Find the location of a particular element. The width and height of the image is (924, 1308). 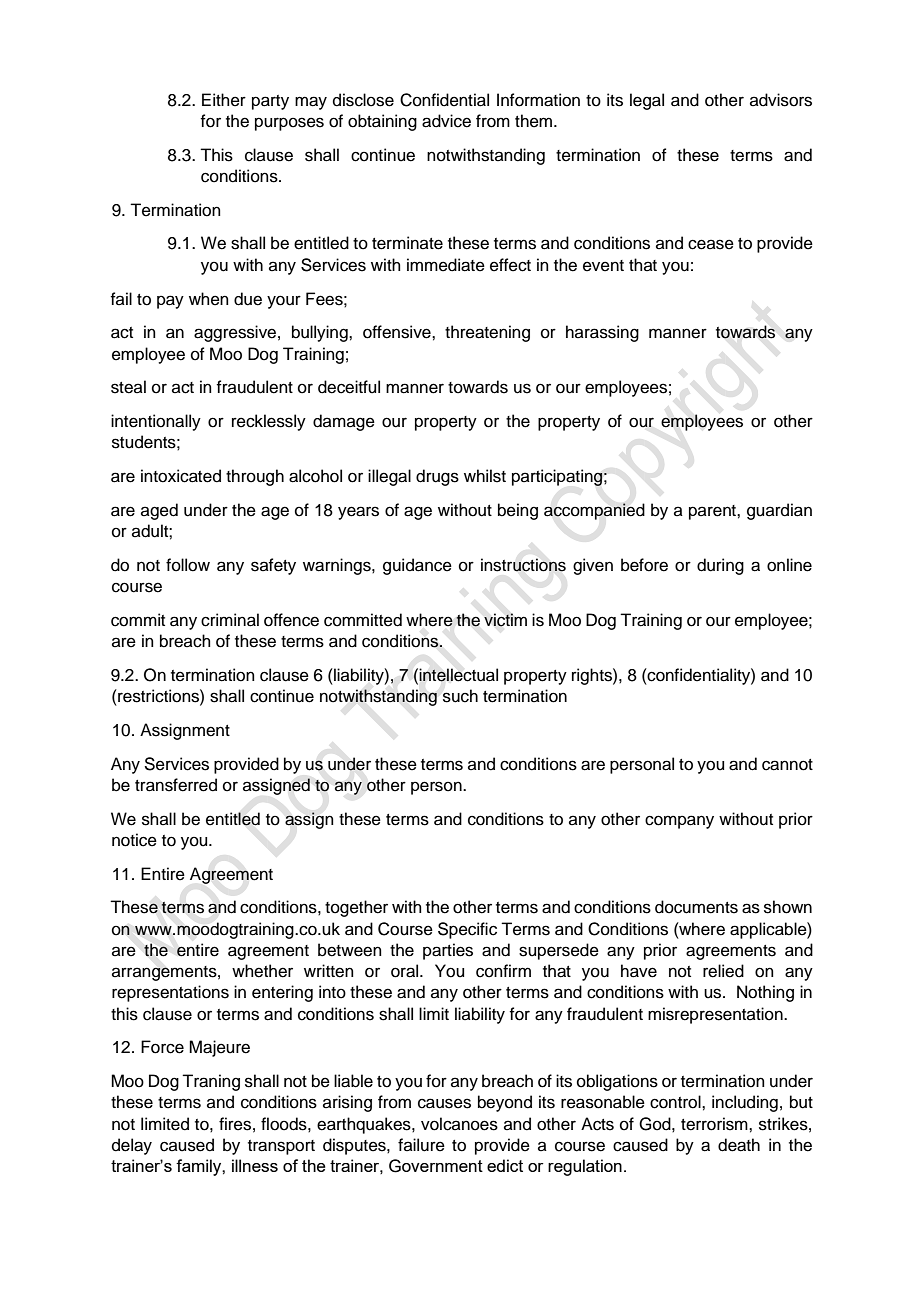

illness is located at coordinates (255, 1165).
